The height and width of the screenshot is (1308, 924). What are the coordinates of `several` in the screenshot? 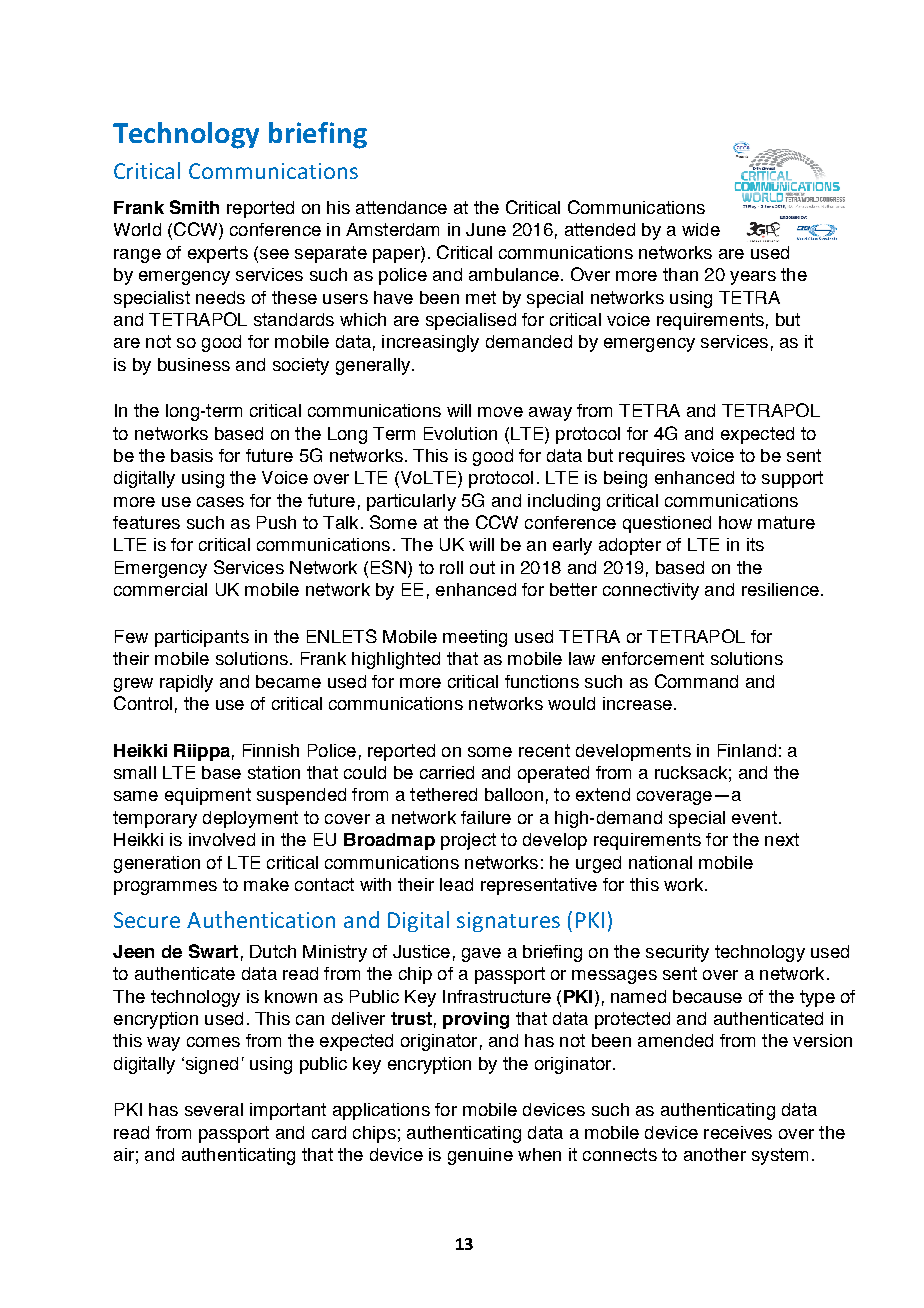 It's located at (214, 1109).
